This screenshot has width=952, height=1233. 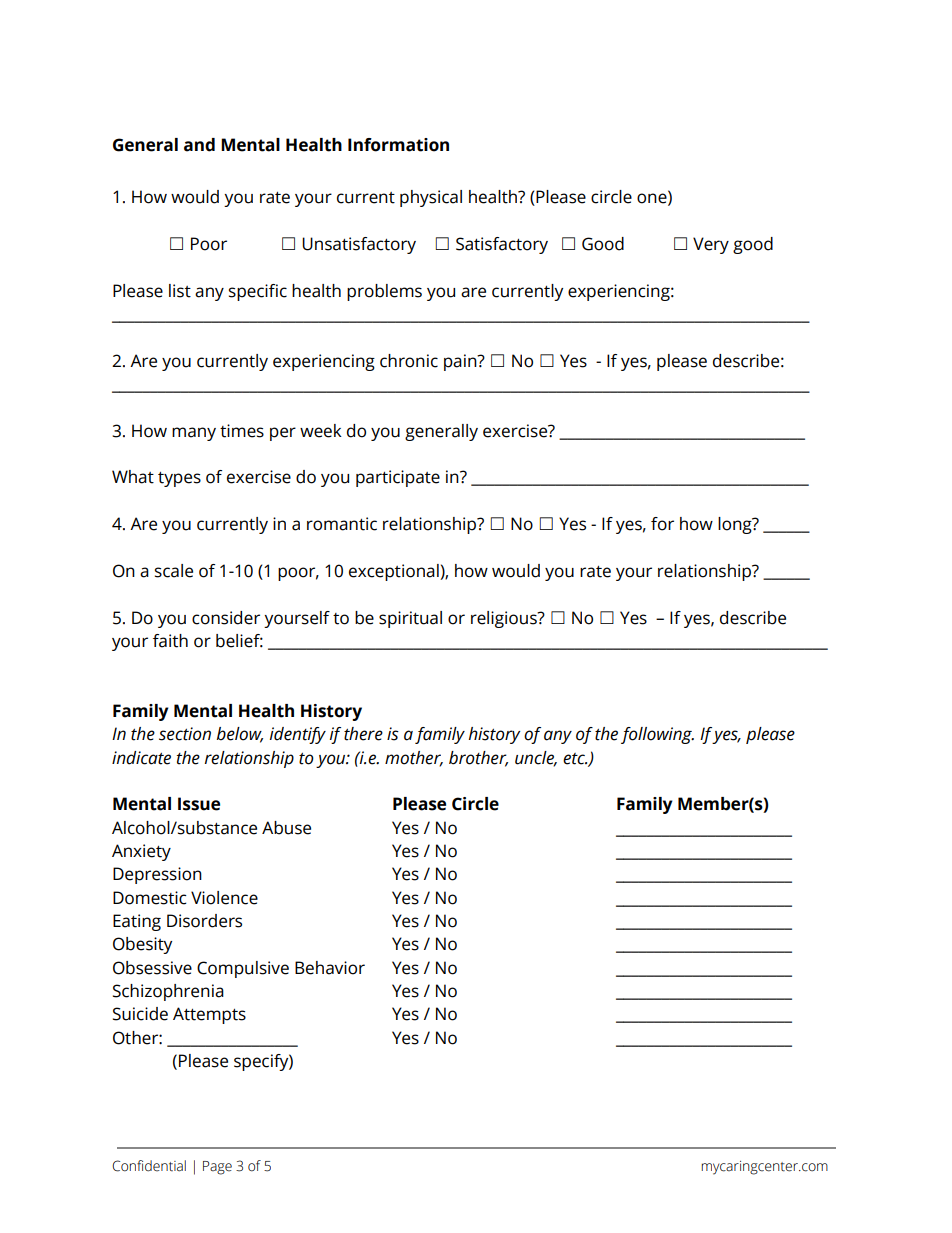 I want to click on scale, so click(x=174, y=571).
